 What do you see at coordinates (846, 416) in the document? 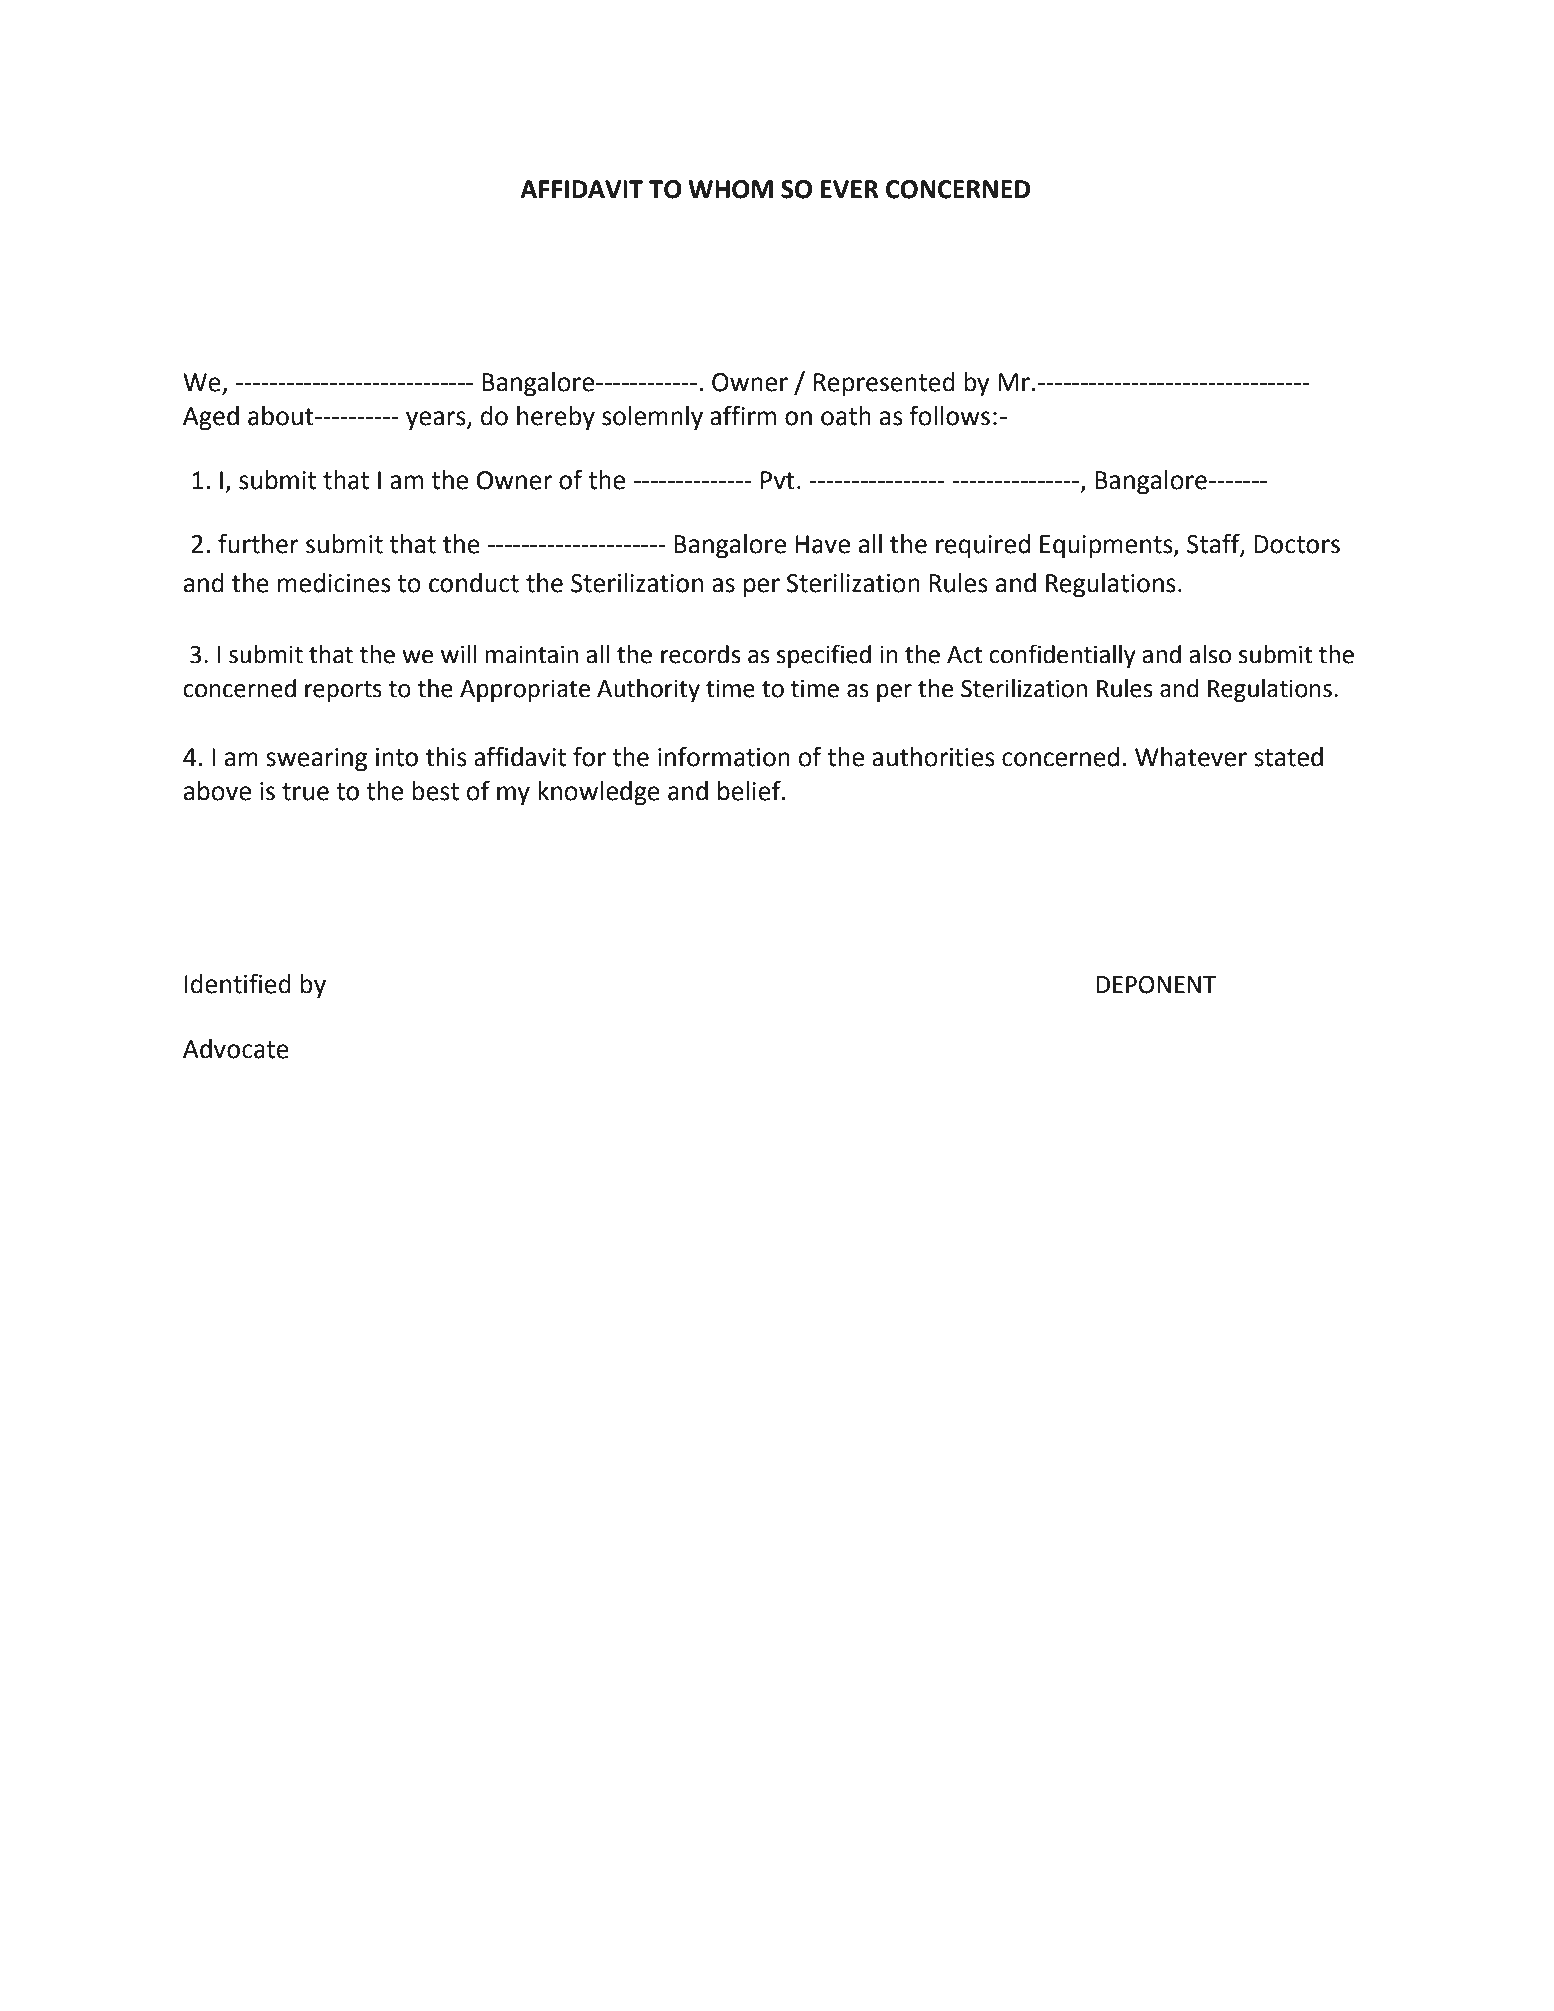
I see `oath` at bounding box center [846, 416].
